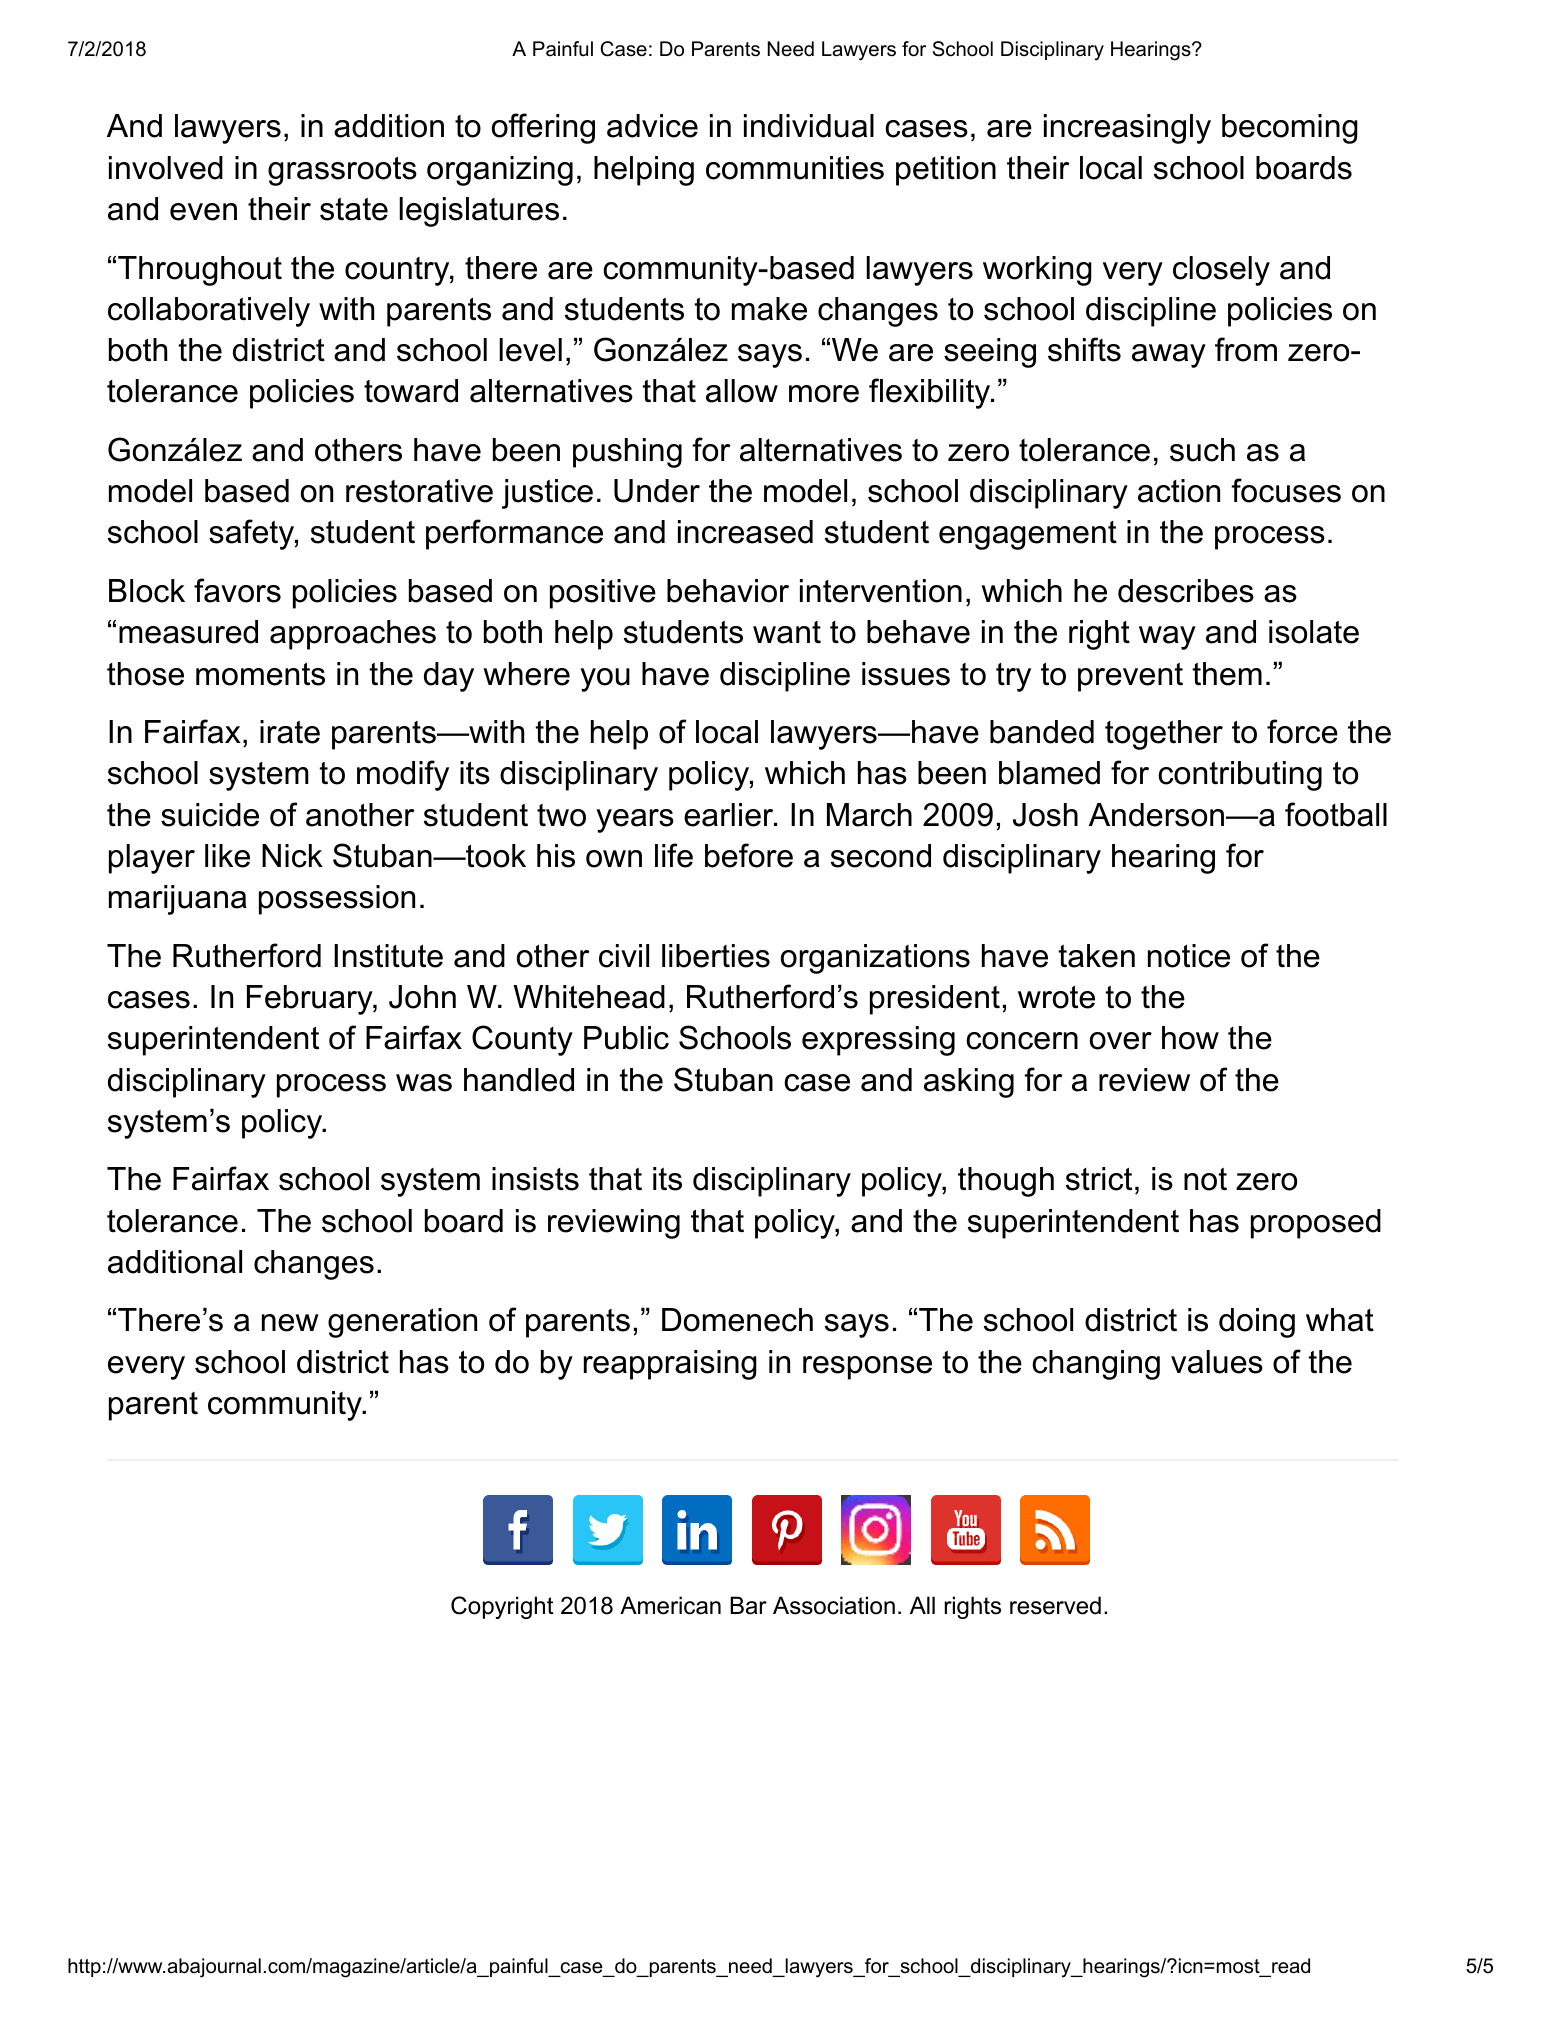  Describe the element at coordinates (1127, 129) in the screenshot. I see `increasingly` at that location.
